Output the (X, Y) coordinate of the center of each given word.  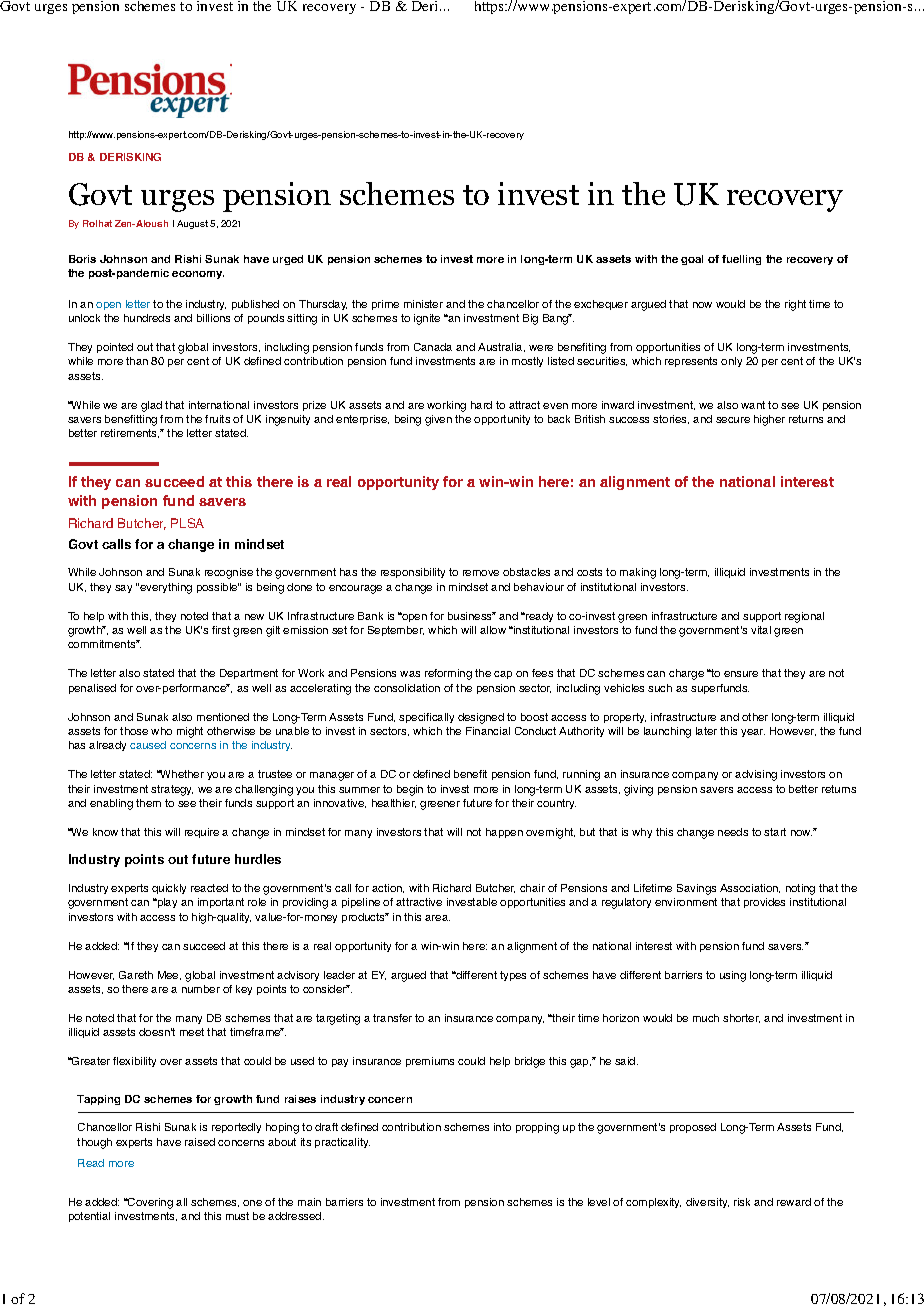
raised (200, 1142)
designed (481, 718)
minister (423, 304)
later (706, 731)
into (502, 1127)
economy (198, 275)
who (161, 731)
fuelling (741, 260)
